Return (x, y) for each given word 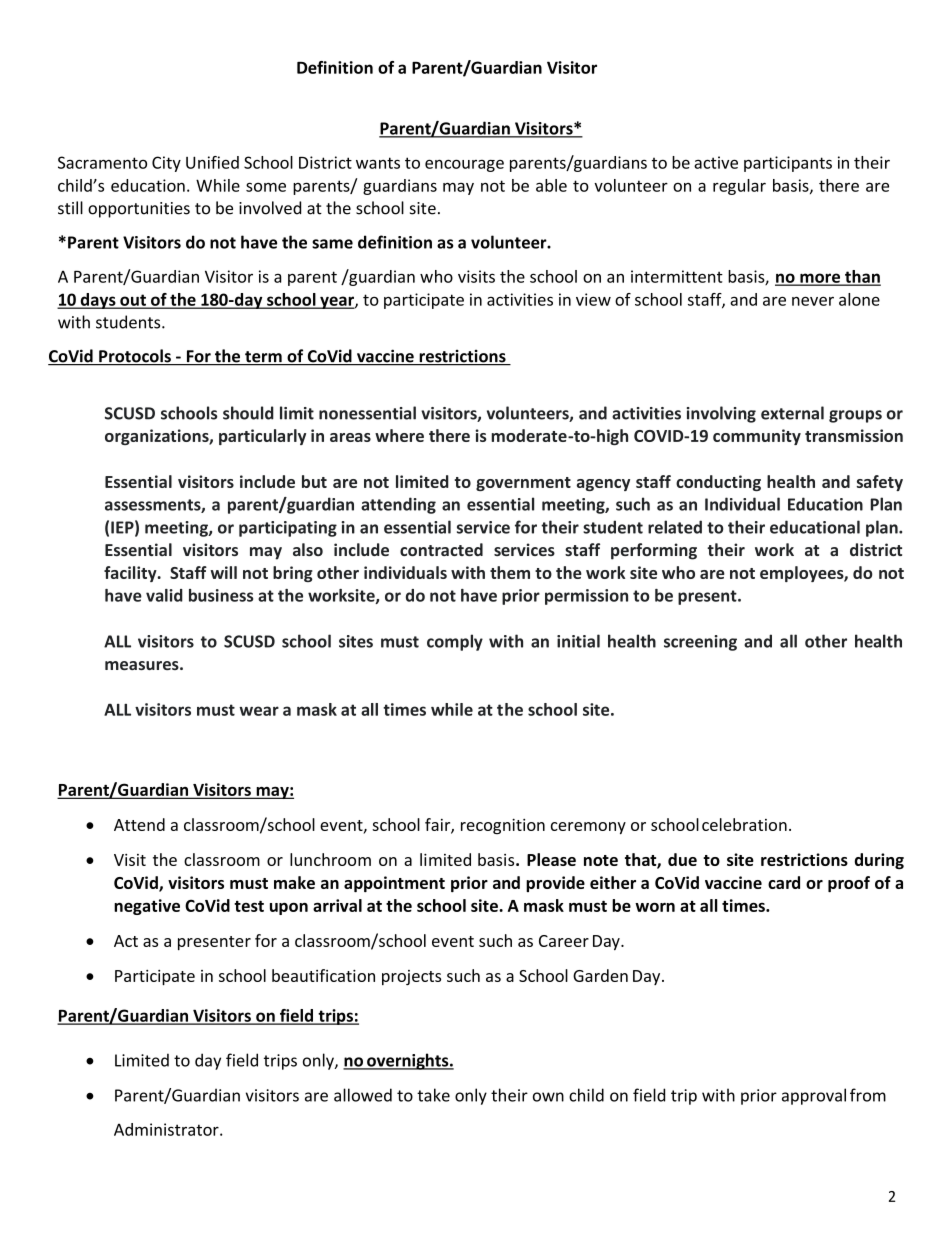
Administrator (167, 1129)
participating (288, 529)
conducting (718, 483)
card (784, 882)
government (523, 484)
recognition (503, 826)
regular (739, 187)
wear (259, 711)
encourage (464, 165)
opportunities (139, 210)
